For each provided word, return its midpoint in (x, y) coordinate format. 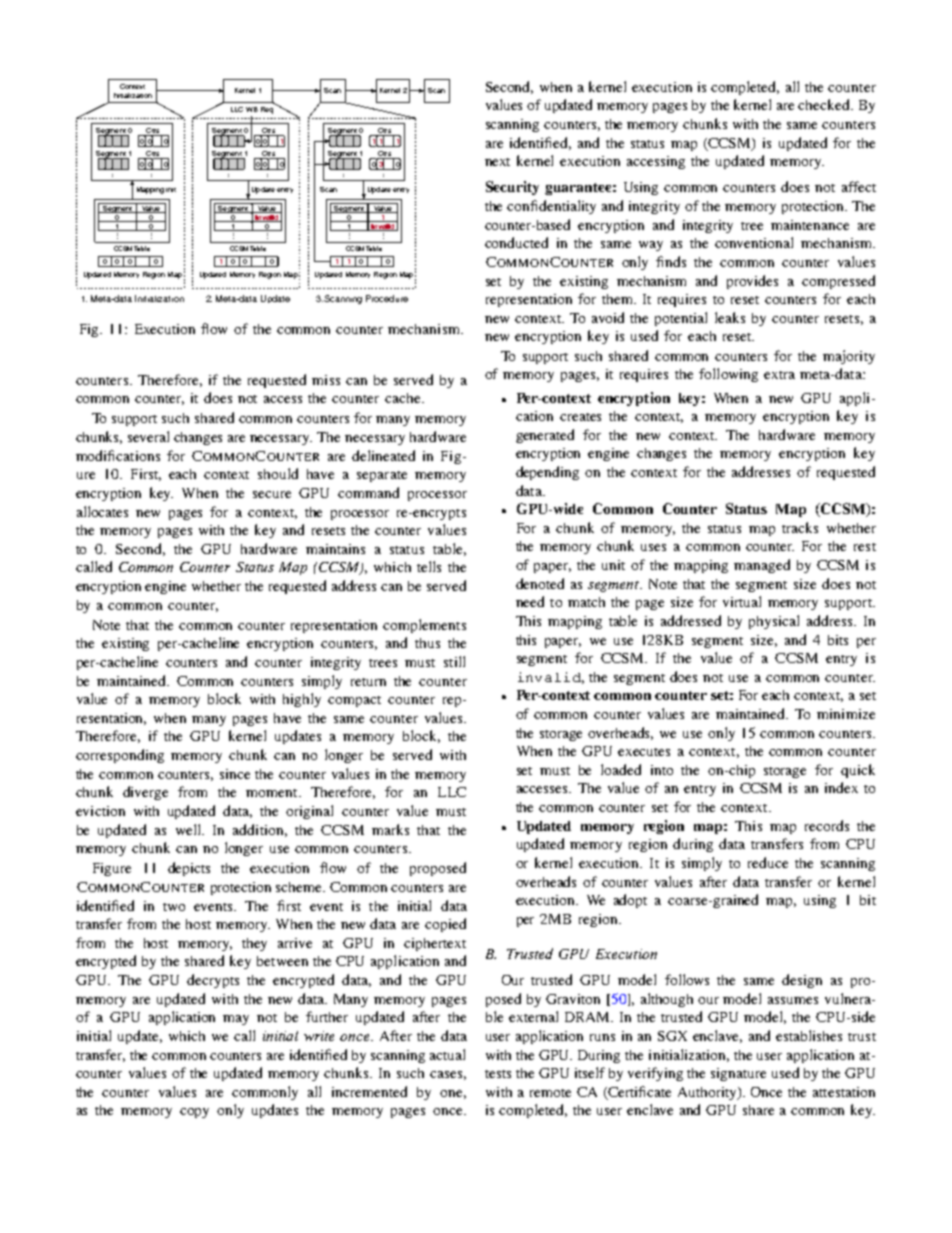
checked (825, 104)
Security (512, 188)
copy (194, 1113)
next (497, 162)
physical (774, 622)
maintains (335, 549)
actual (447, 1054)
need (530, 601)
